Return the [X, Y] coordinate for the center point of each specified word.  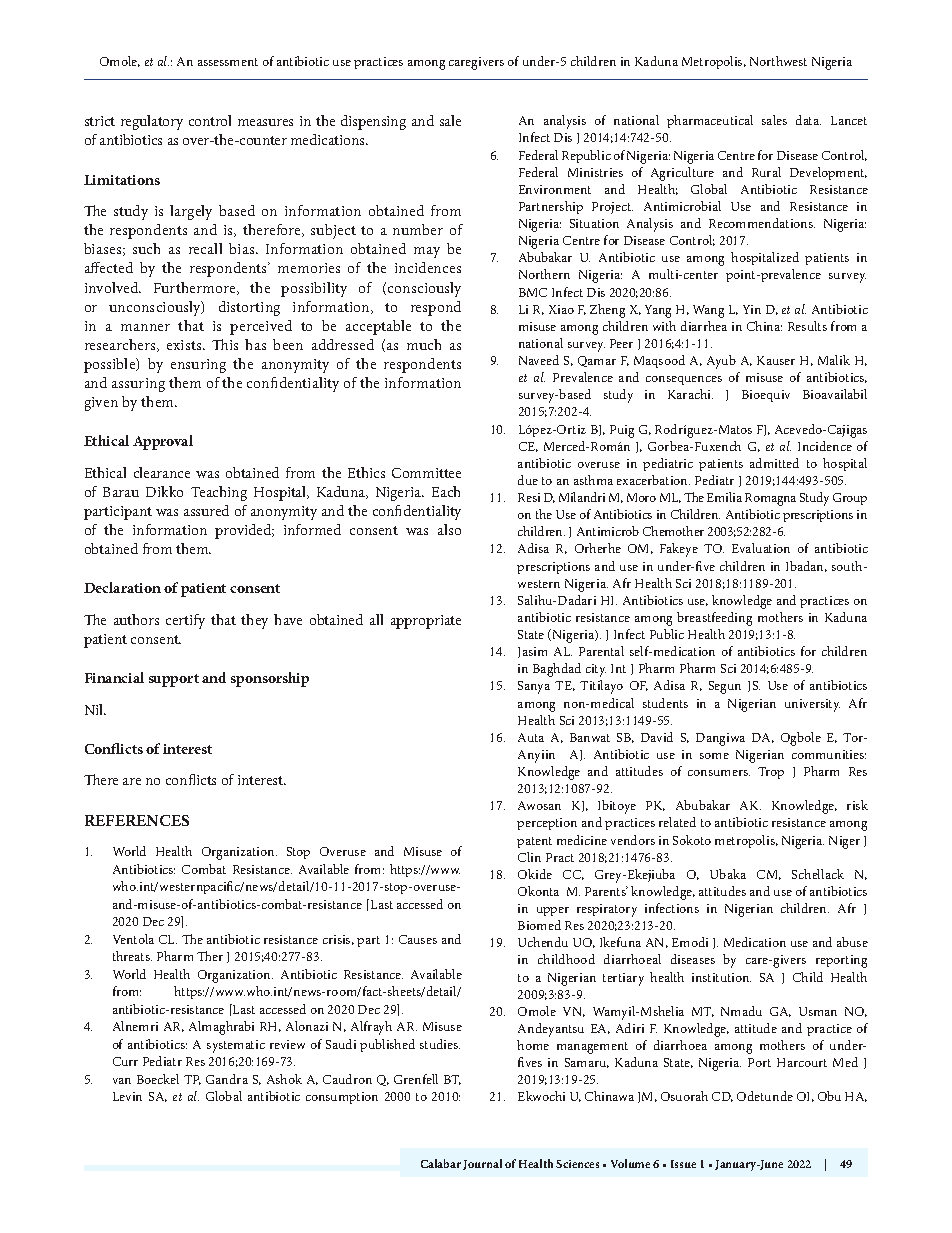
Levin [127, 1096]
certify [185, 621]
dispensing [373, 122]
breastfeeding [714, 619]
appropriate [426, 622]
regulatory [152, 122]
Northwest [778, 61]
